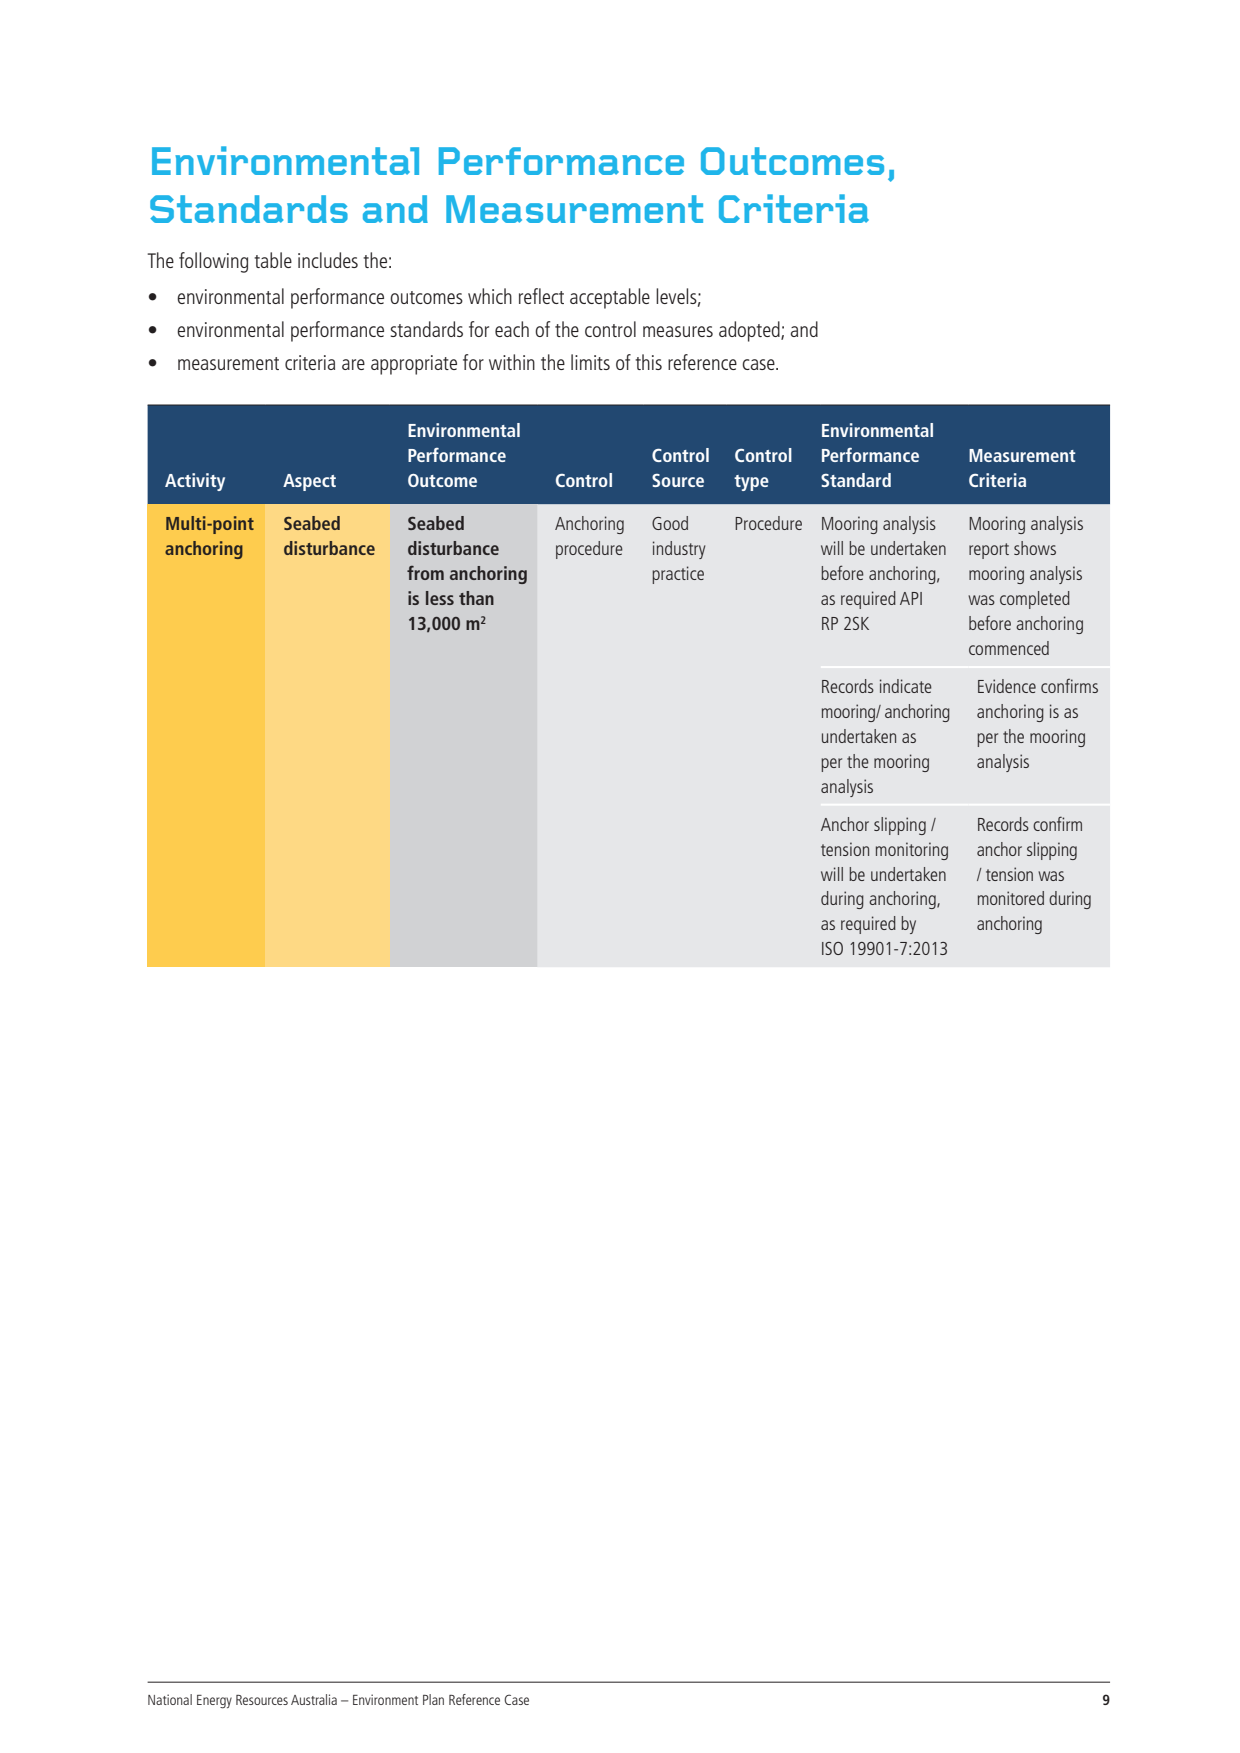 This screenshot has width=1240, height=1753. What do you see at coordinates (541, 296) in the screenshot?
I see `reflect` at bounding box center [541, 296].
